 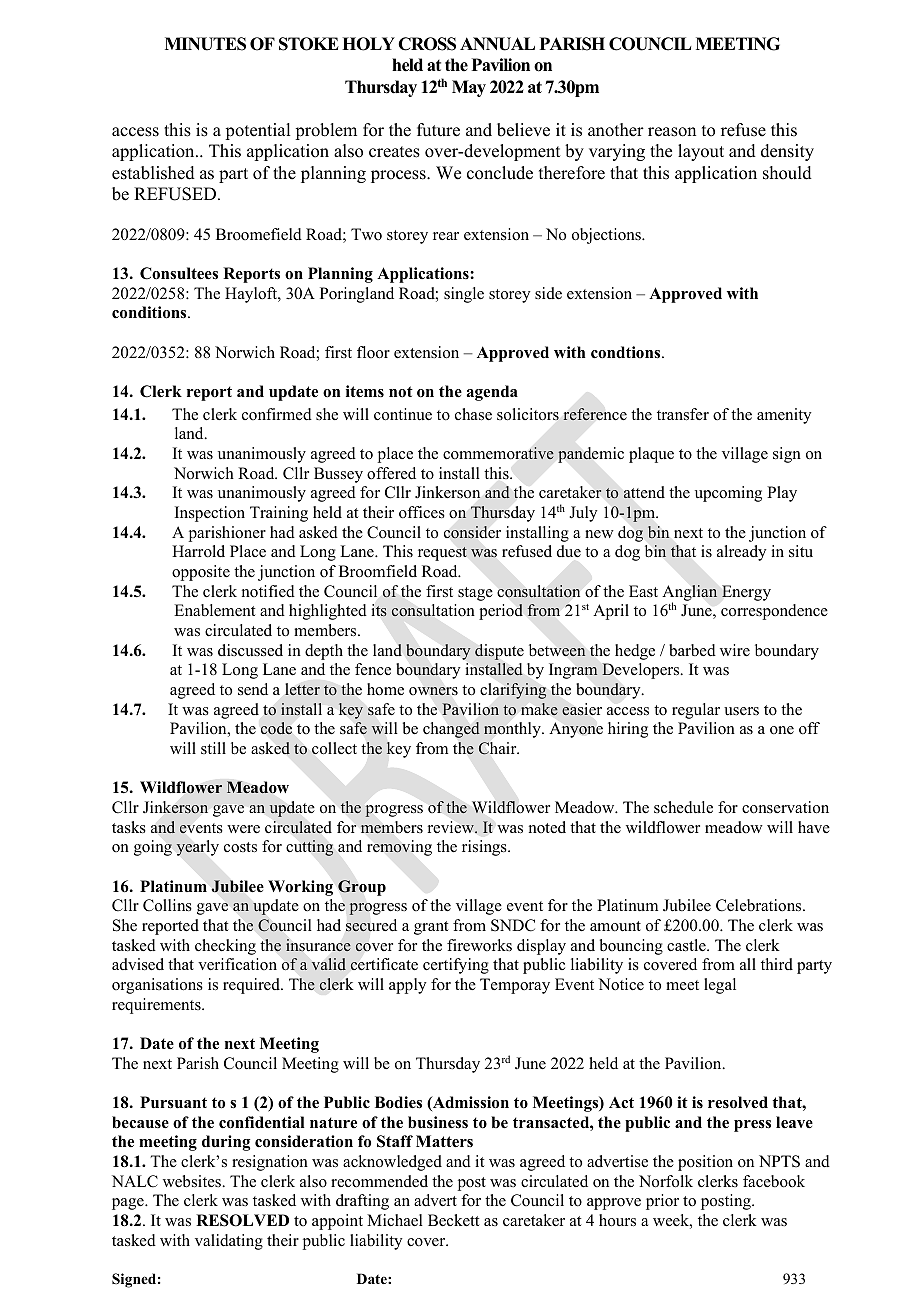 What do you see at coordinates (672, 132) in the screenshot?
I see `reason` at bounding box center [672, 132].
